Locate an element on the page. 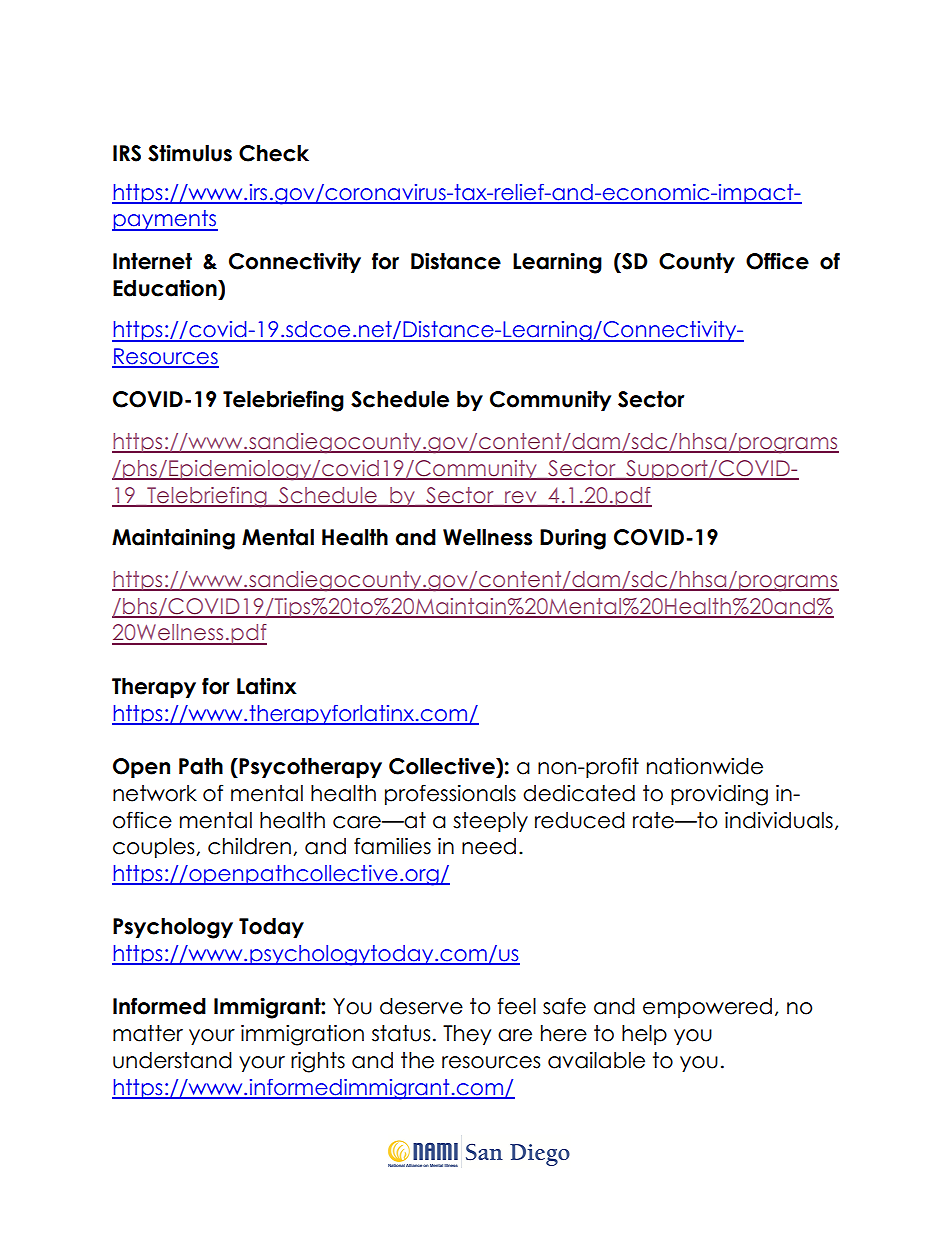 This page has width=952, height=1233. Stimulus is located at coordinates (190, 153).
